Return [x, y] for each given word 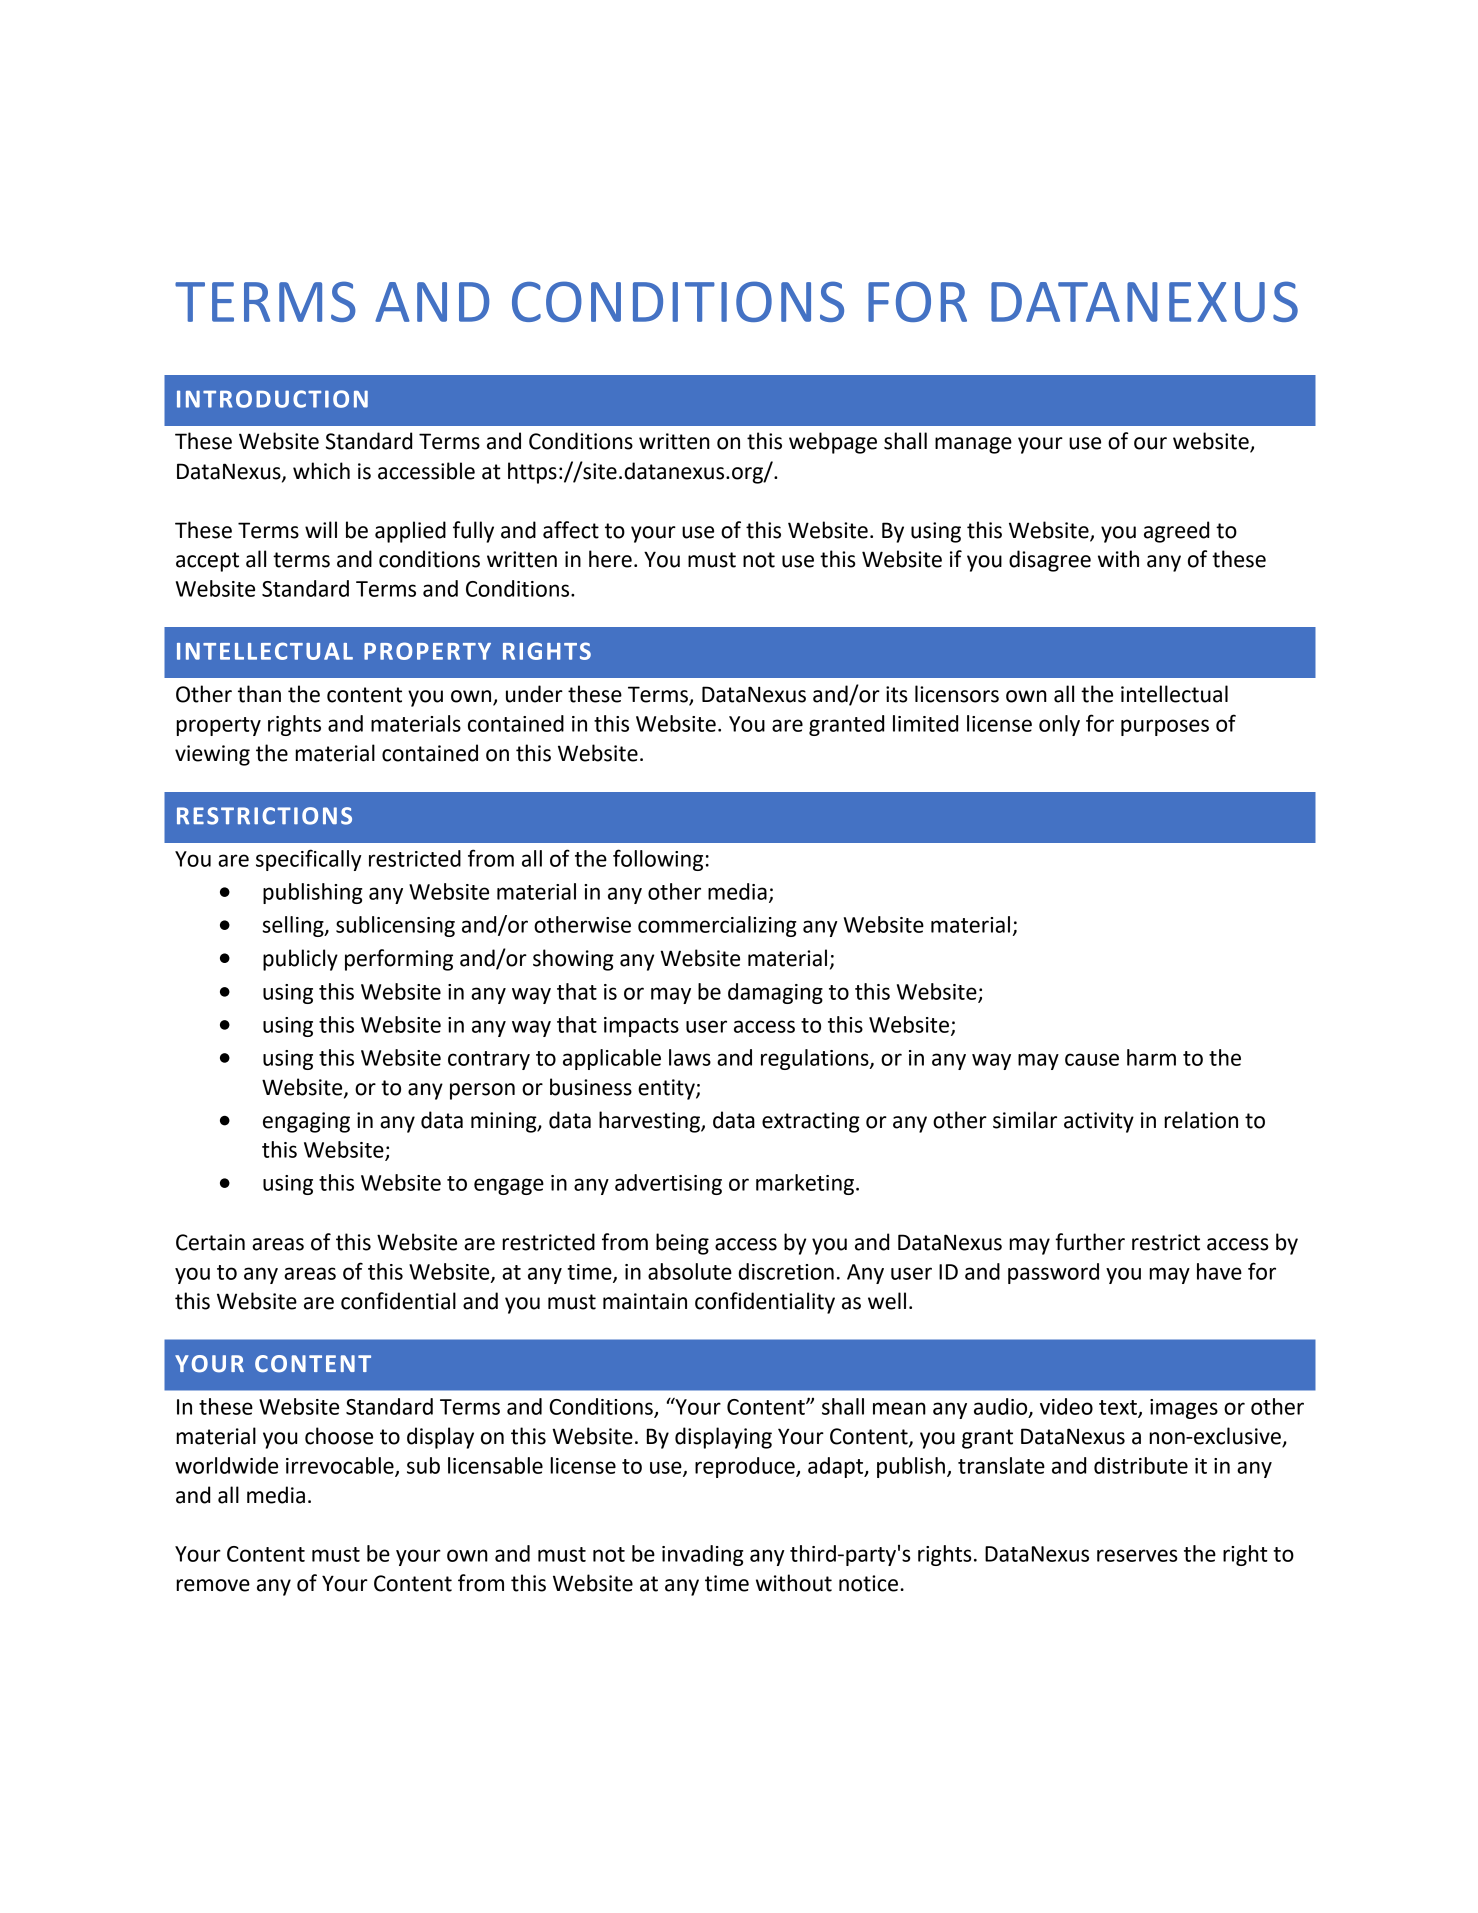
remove [213, 1585]
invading [703, 1555]
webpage [833, 443]
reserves [1137, 1555]
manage [973, 445]
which [321, 471]
